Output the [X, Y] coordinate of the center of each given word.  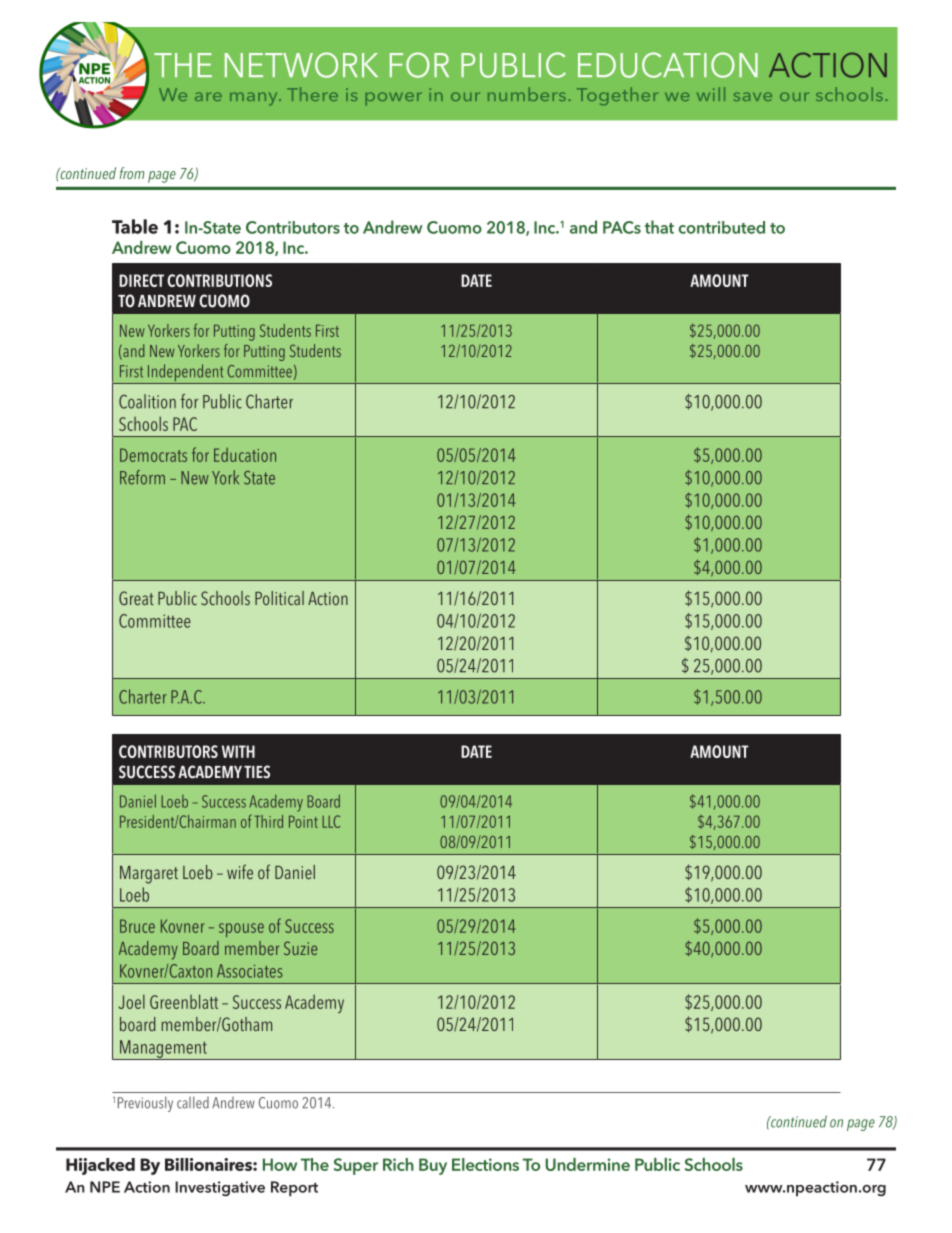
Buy [433, 1166]
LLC [331, 821]
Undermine [587, 1164]
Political [279, 598]
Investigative [220, 1188]
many [255, 99]
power [394, 99]
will [711, 94]
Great [136, 598]
